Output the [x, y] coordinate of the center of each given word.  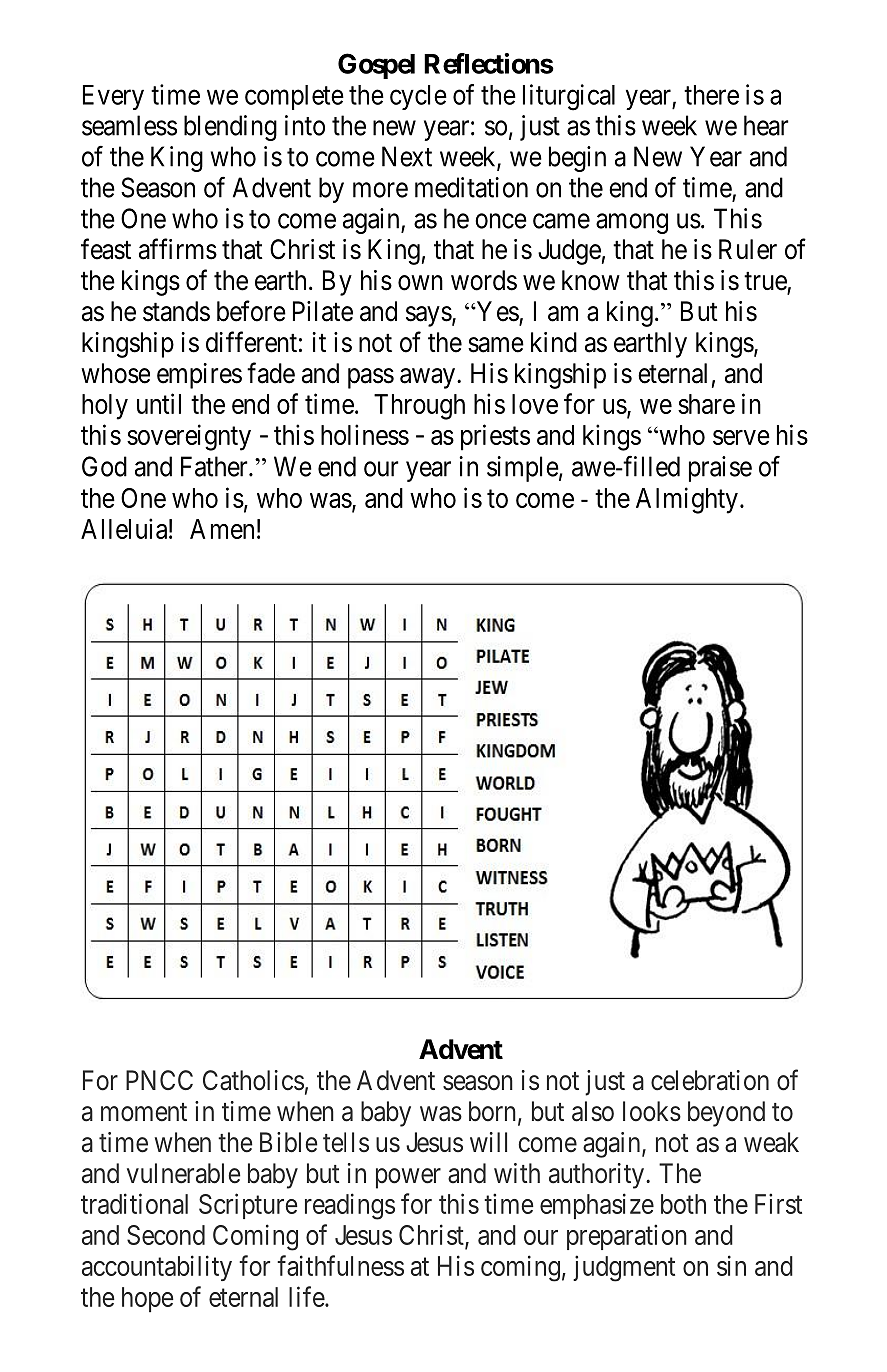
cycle [418, 97]
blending [230, 128]
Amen [222, 529]
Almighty [687, 500]
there [711, 95]
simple [523, 469]
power [408, 1178]
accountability [157, 1268]
